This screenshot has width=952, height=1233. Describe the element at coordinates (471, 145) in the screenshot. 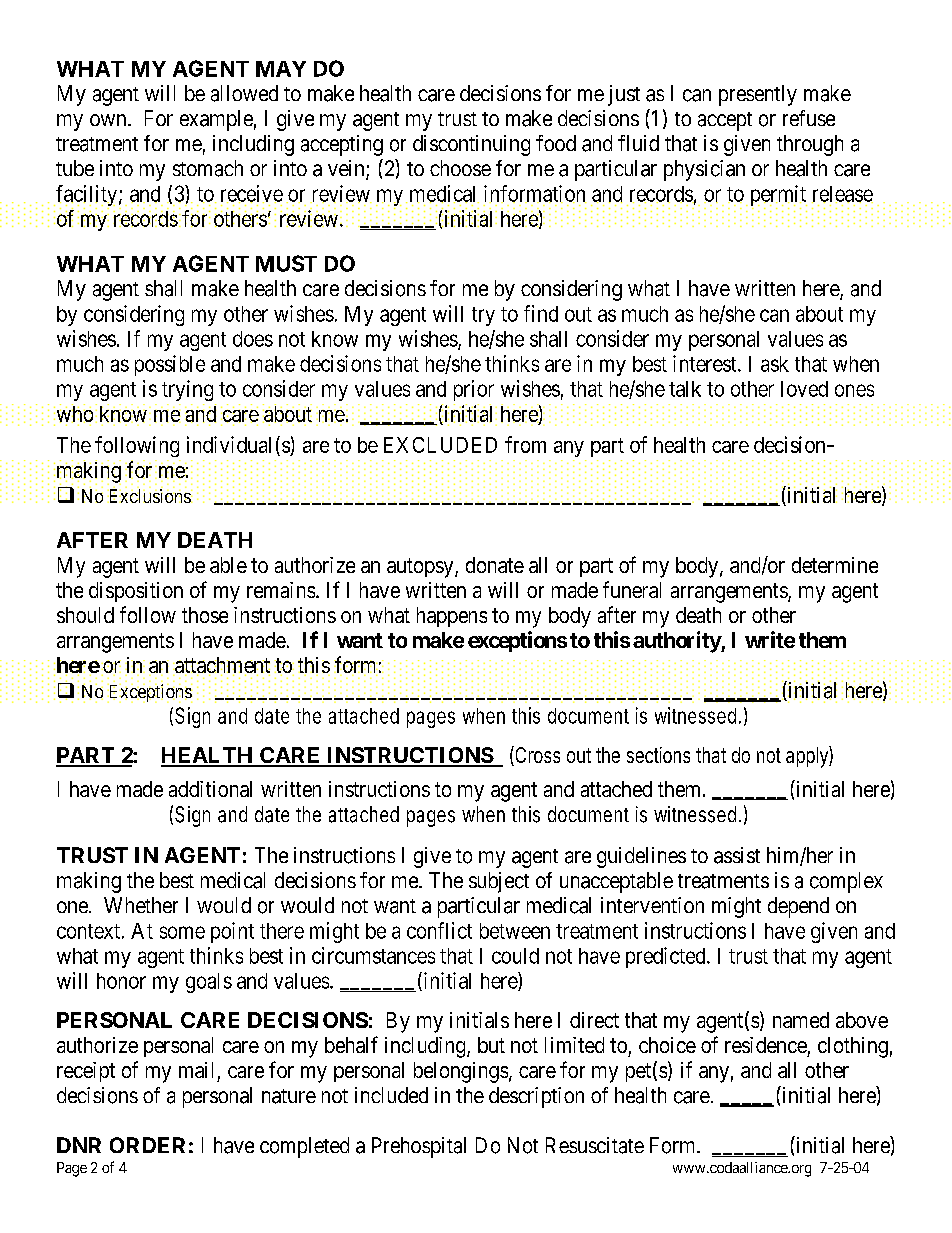

I see `discontinuing` at that location.
